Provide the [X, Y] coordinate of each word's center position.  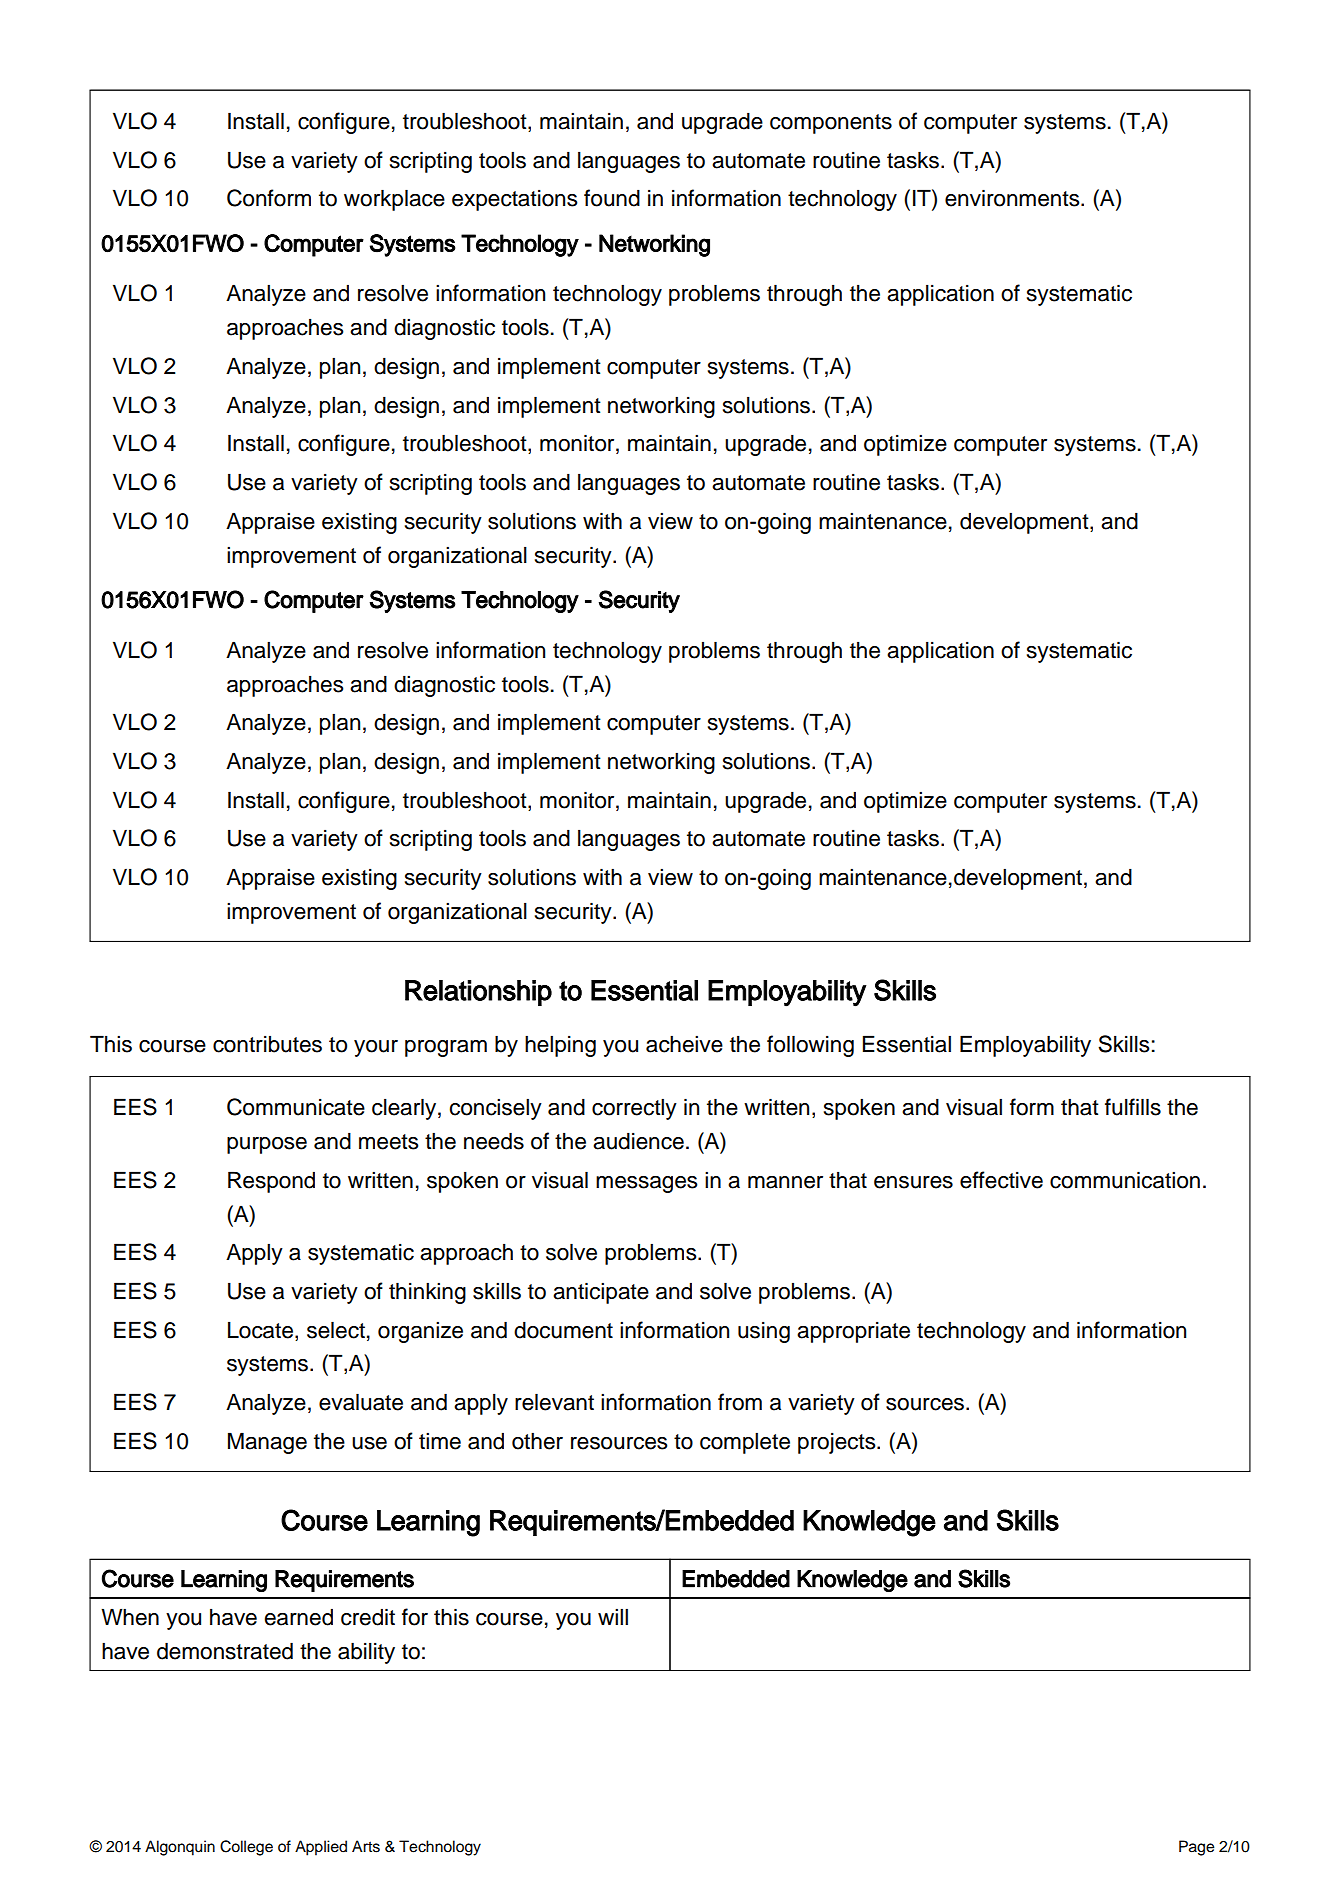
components [831, 124]
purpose [267, 1145]
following [810, 1046]
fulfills [1133, 1107]
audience [638, 1141]
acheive [684, 1044]
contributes [267, 1044]
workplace [394, 200]
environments [1013, 198]
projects [838, 1443]
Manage [267, 1443]
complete [745, 1443]
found [612, 198]
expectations [515, 200]
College [246, 1848]
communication [1125, 1180]
